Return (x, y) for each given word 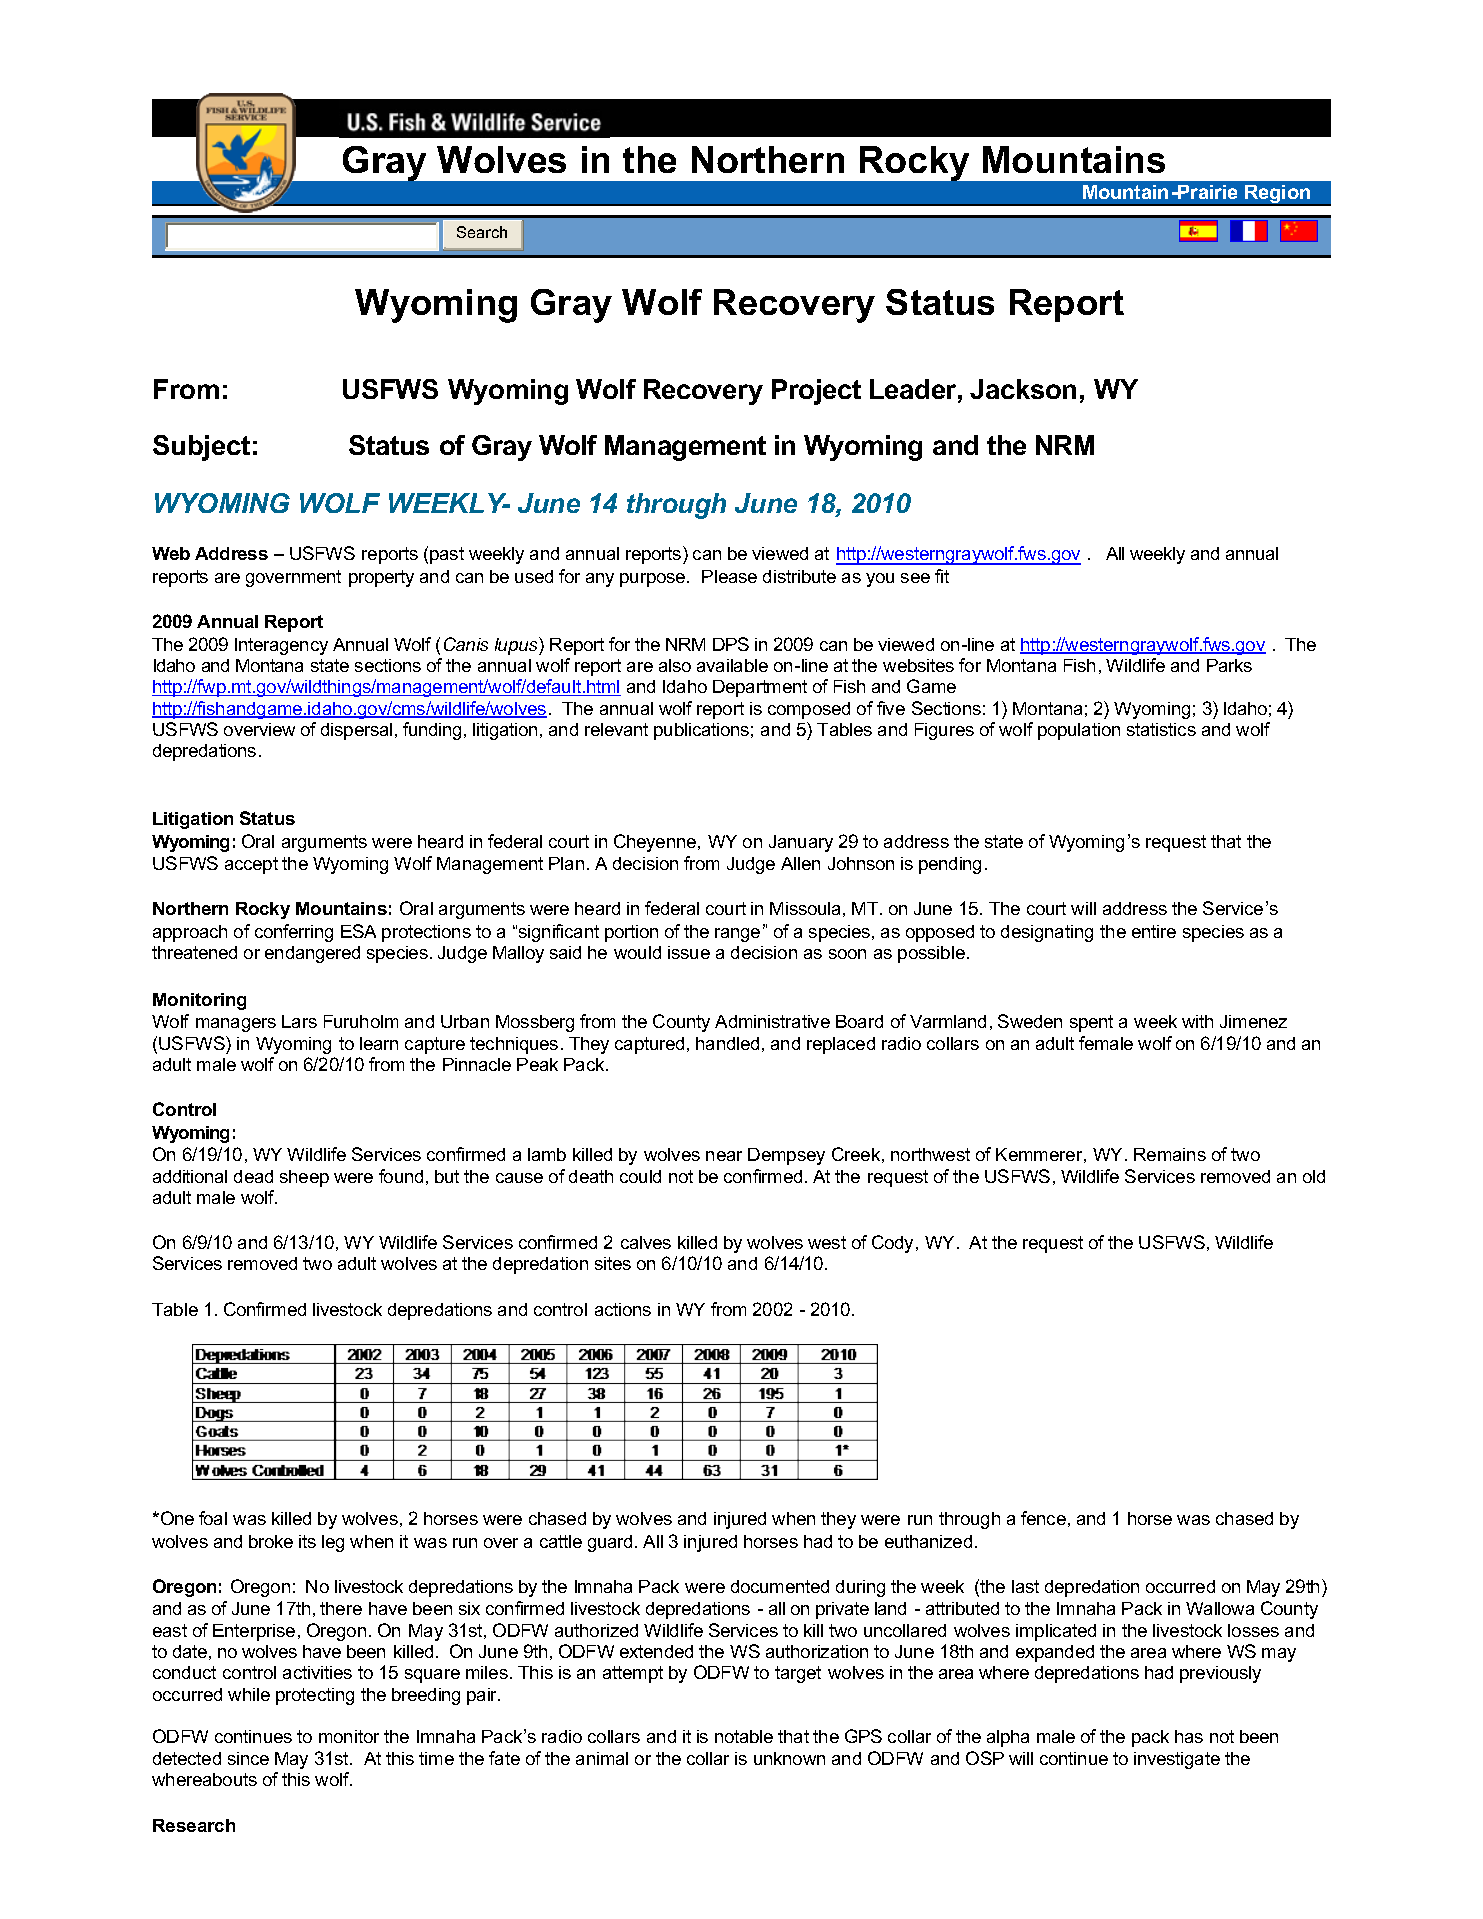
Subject (201, 448)
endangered (312, 954)
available (732, 665)
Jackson (1023, 389)
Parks (1229, 665)
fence (1043, 1518)
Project (816, 392)
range (737, 935)
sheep (304, 1178)
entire (1154, 931)
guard (610, 1543)
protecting (315, 1696)
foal (213, 1518)
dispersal (356, 731)
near (724, 1156)
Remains (1170, 1154)
